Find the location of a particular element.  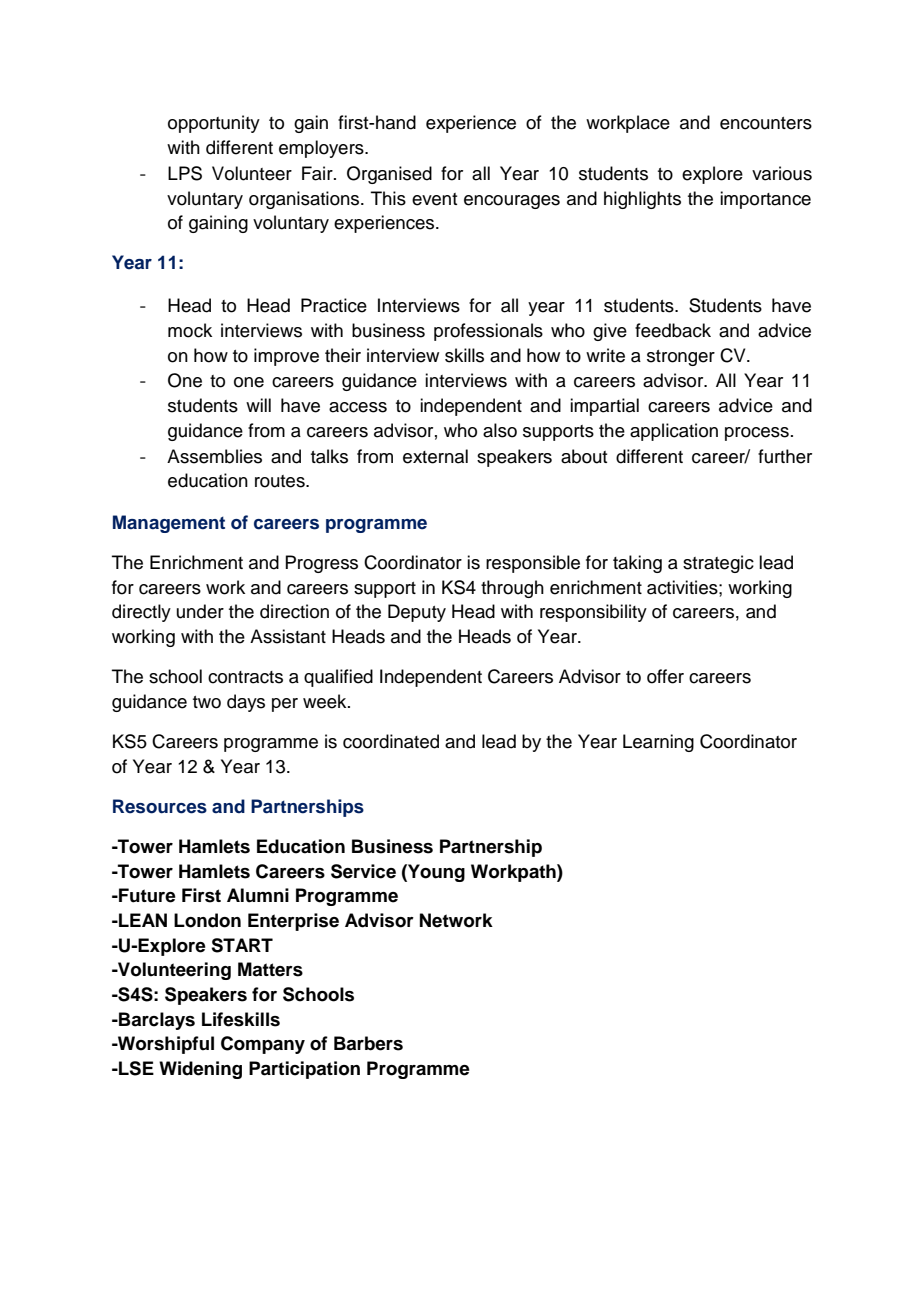

event is located at coordinates (434, 199).
